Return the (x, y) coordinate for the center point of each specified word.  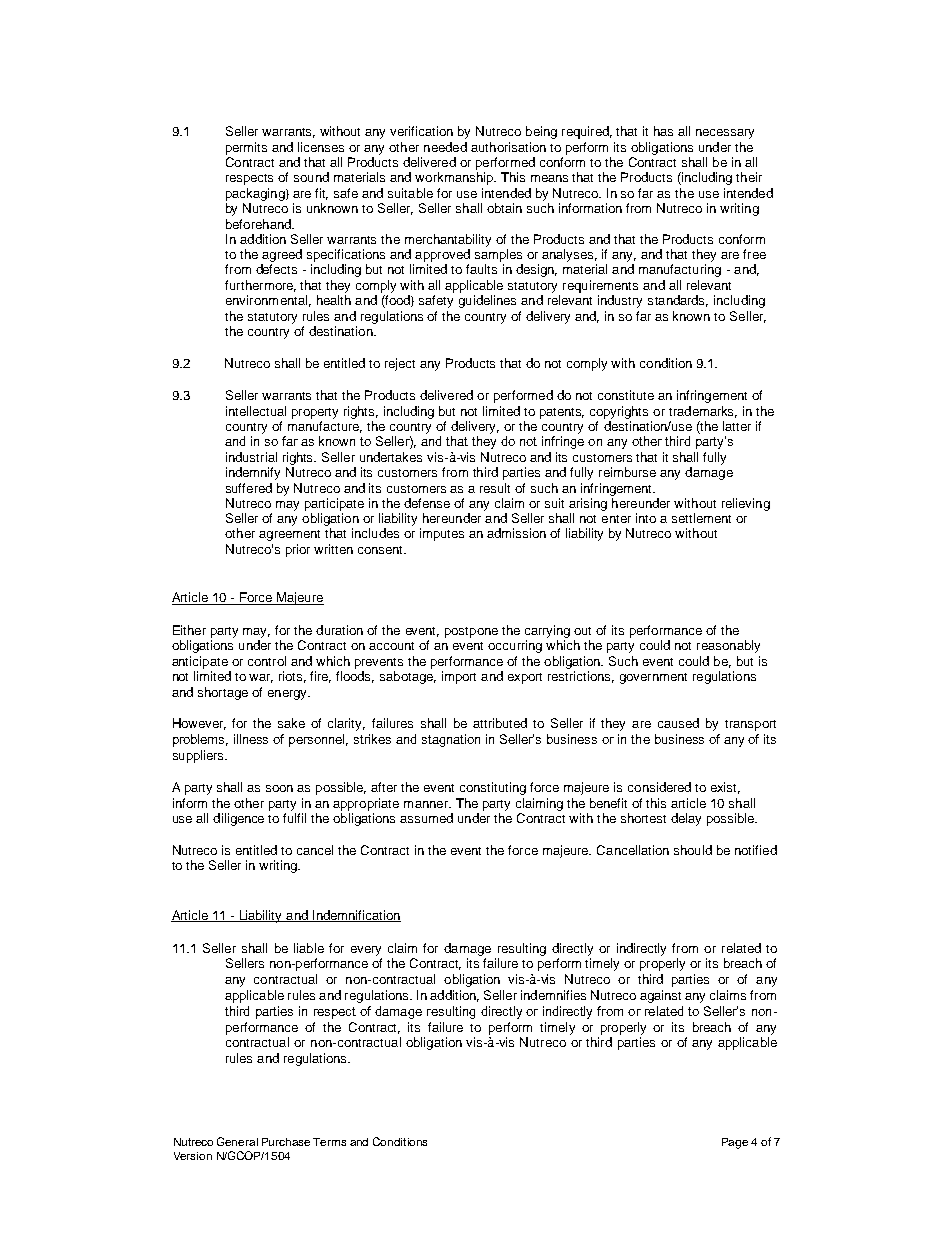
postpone (471, 632)
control (267, 661)
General (237, 1141)
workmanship (455, 178)
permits (246, 148)
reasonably (728, 646)
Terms (329, 1142)
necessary (725, 134)
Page (735, 1143)
